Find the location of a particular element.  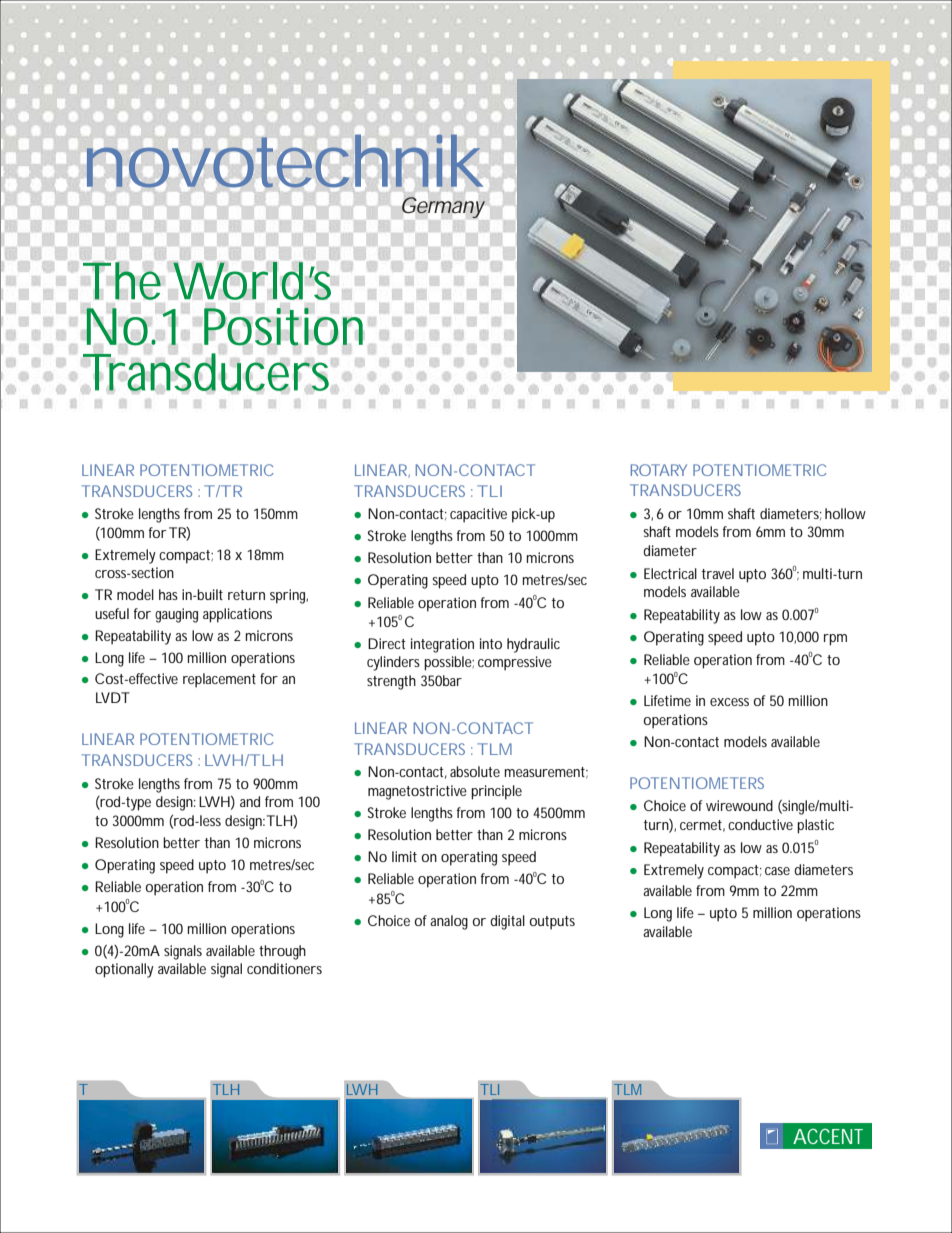

digital is located at coordinates (507, 922).
